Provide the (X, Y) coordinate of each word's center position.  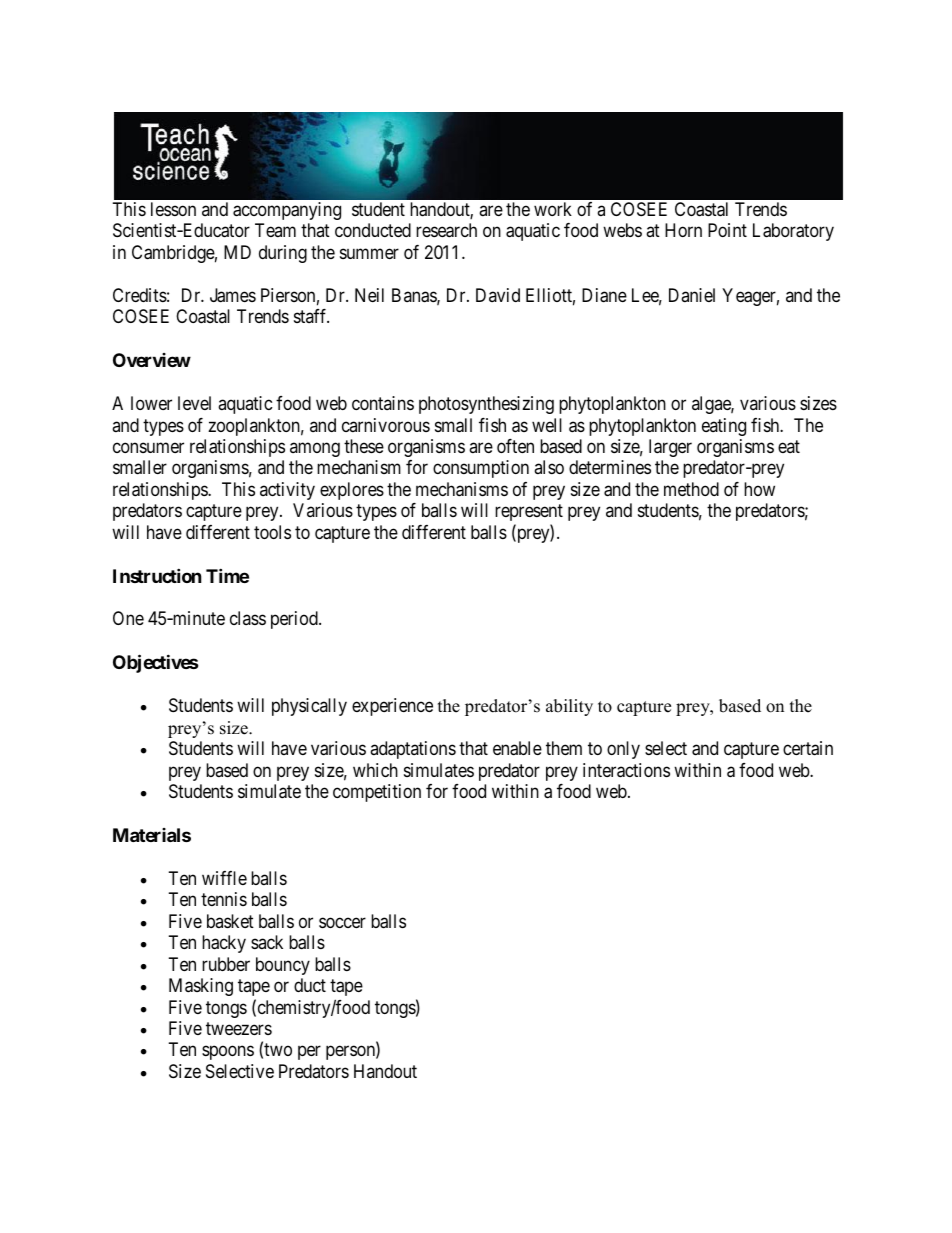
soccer (342, 922)
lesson (173, 209)
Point (727, 230)
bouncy (283, 966)
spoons (228, 1053)
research (446, 230)
